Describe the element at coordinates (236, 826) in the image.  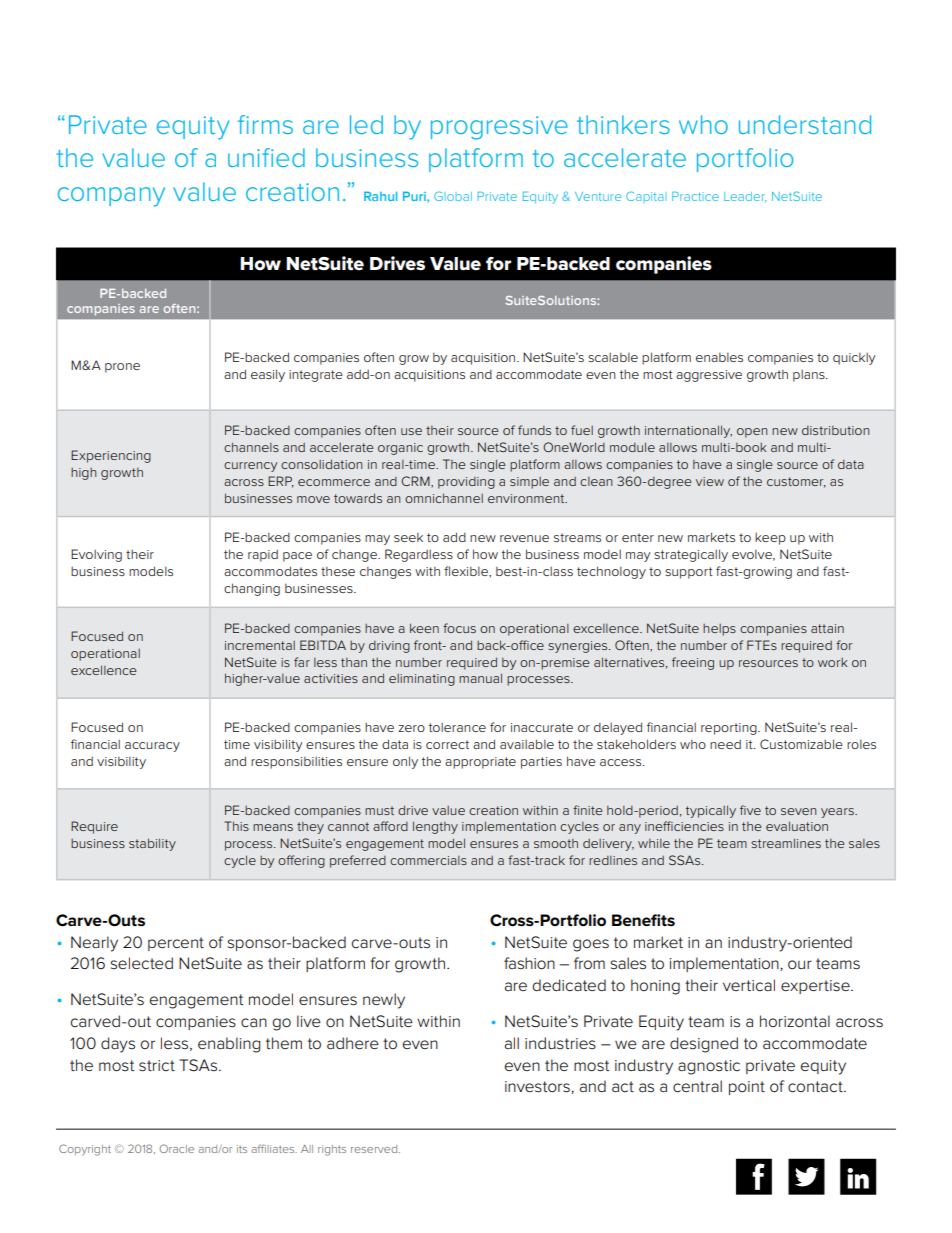
I see `This` at that location.
